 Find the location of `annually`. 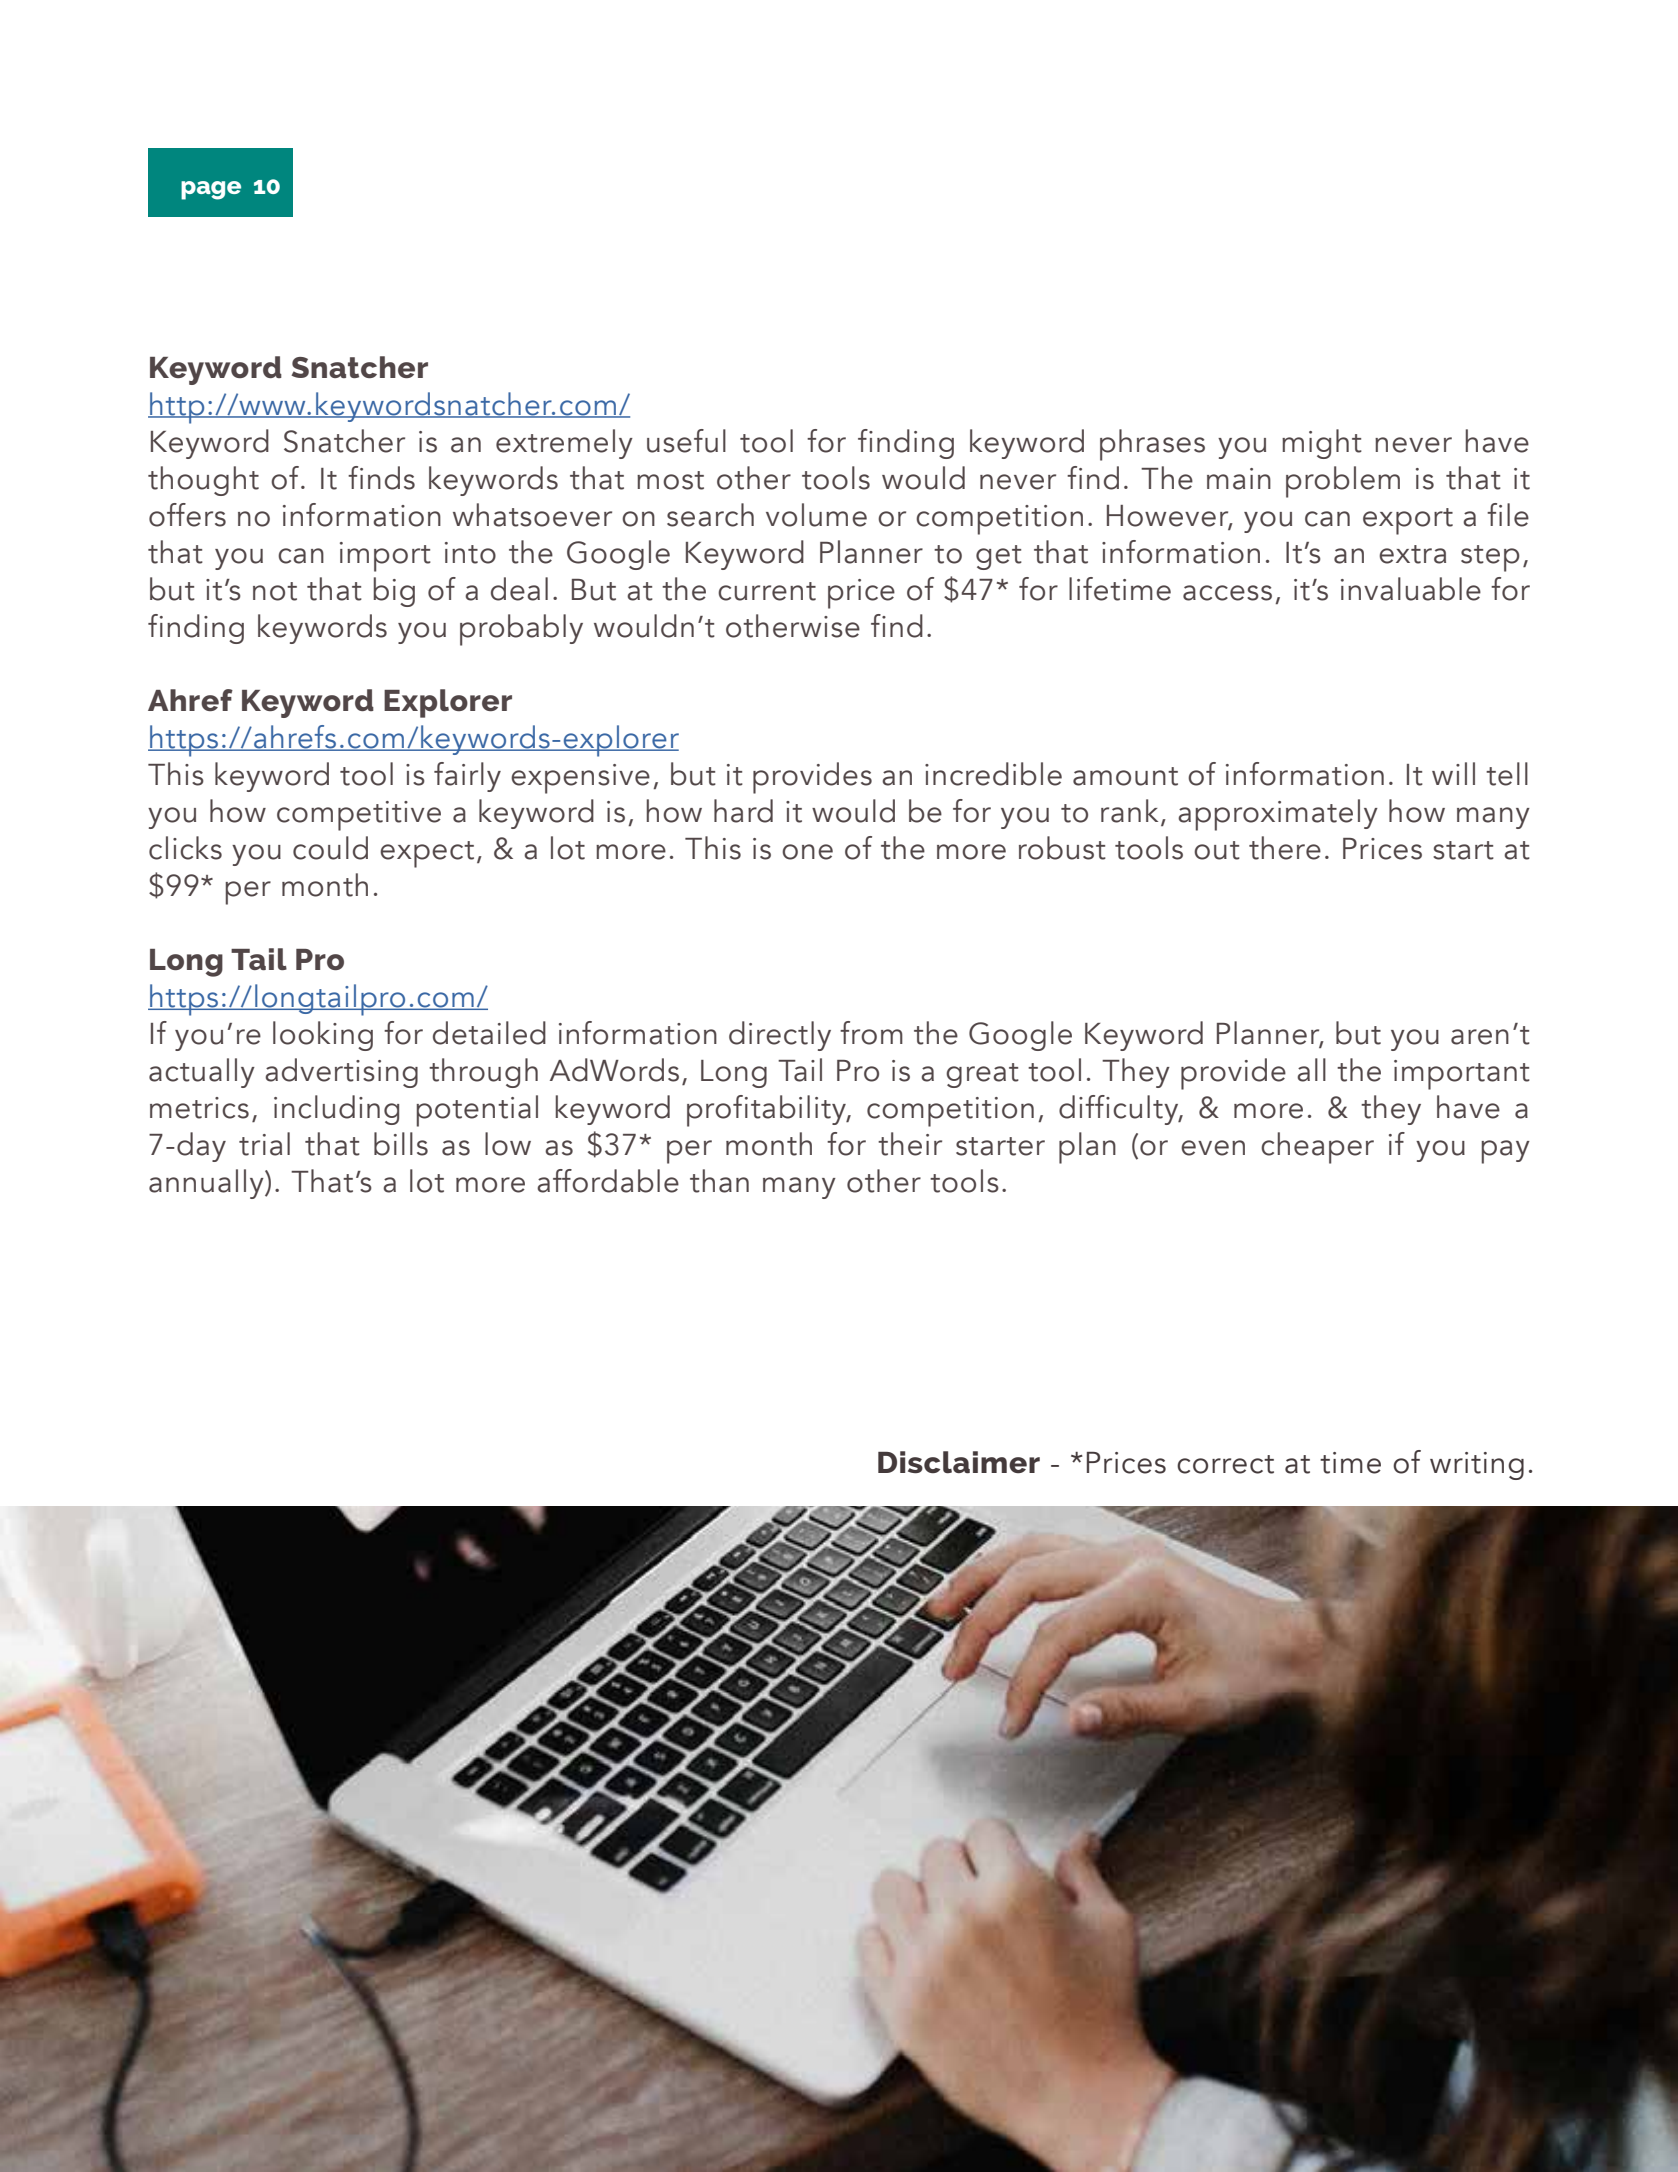

annually is located at coordinates (207, 1184).
